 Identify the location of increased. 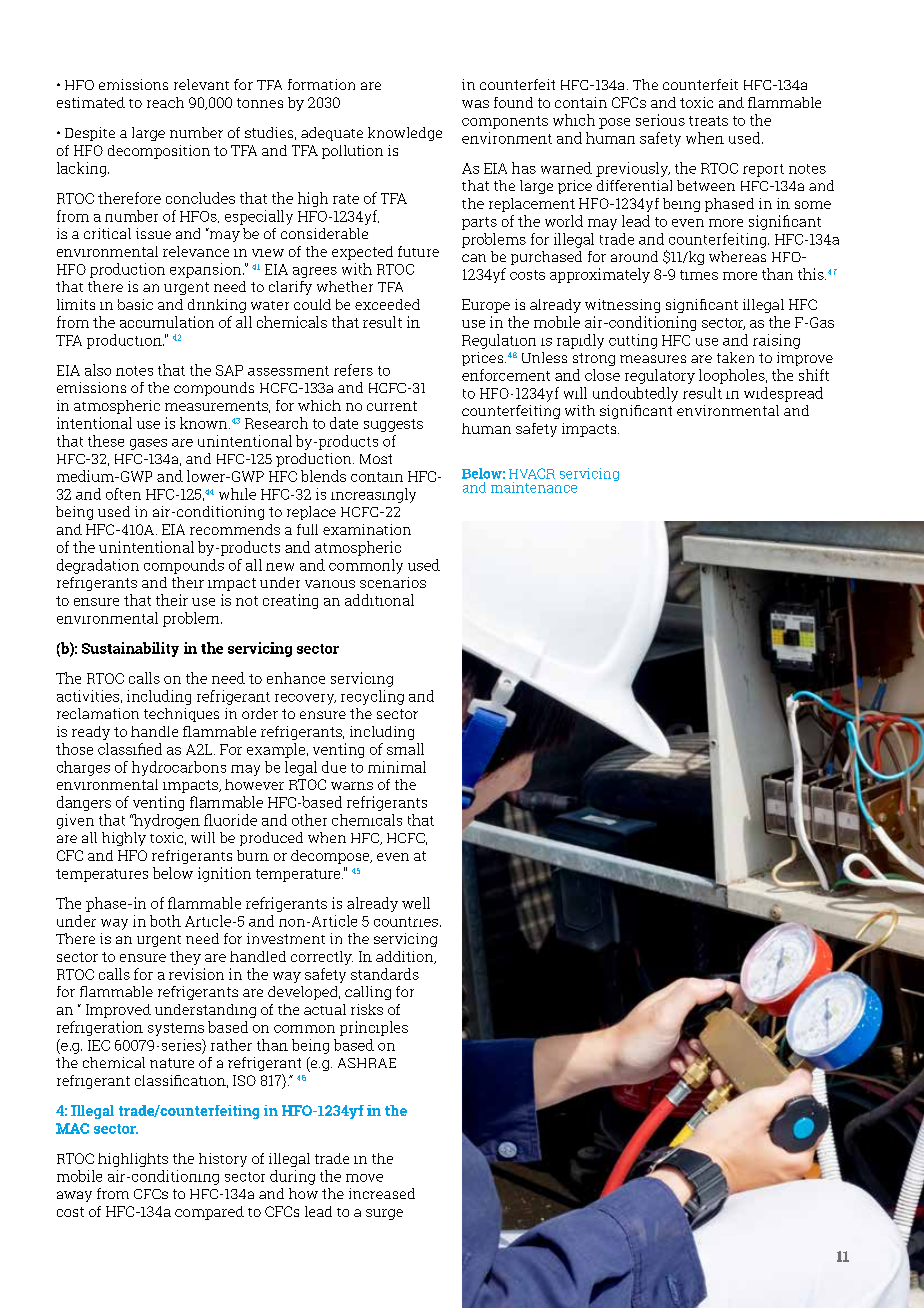
(382, 1193).
